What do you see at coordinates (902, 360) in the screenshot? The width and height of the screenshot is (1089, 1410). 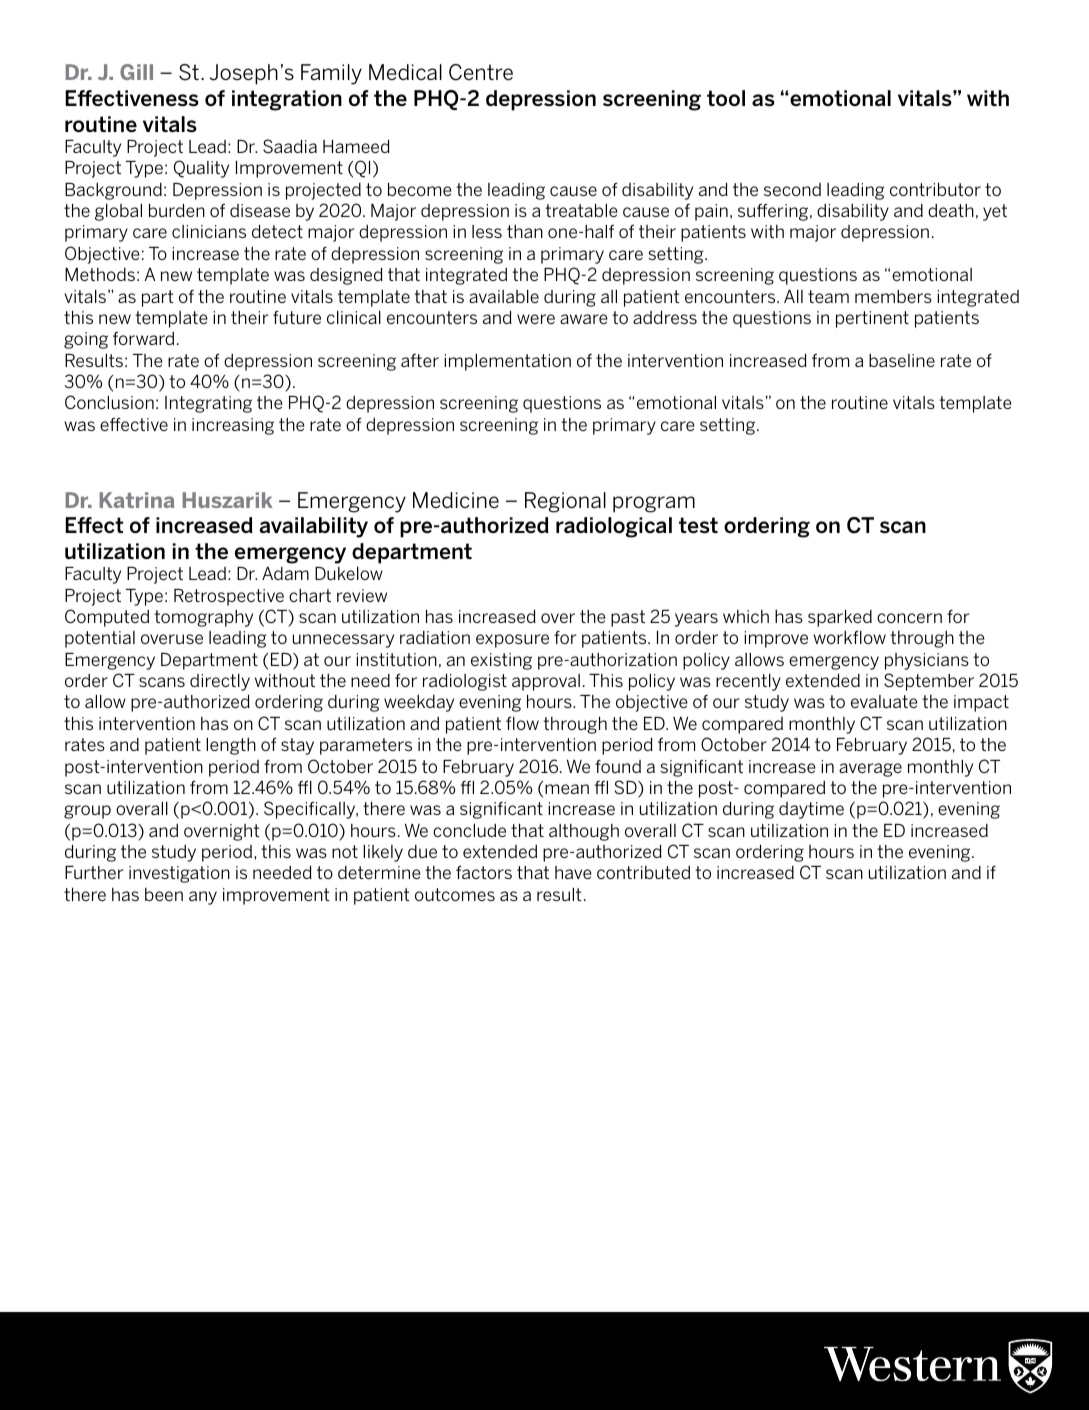 I see `baseline` at bounding box center [902, 360].
